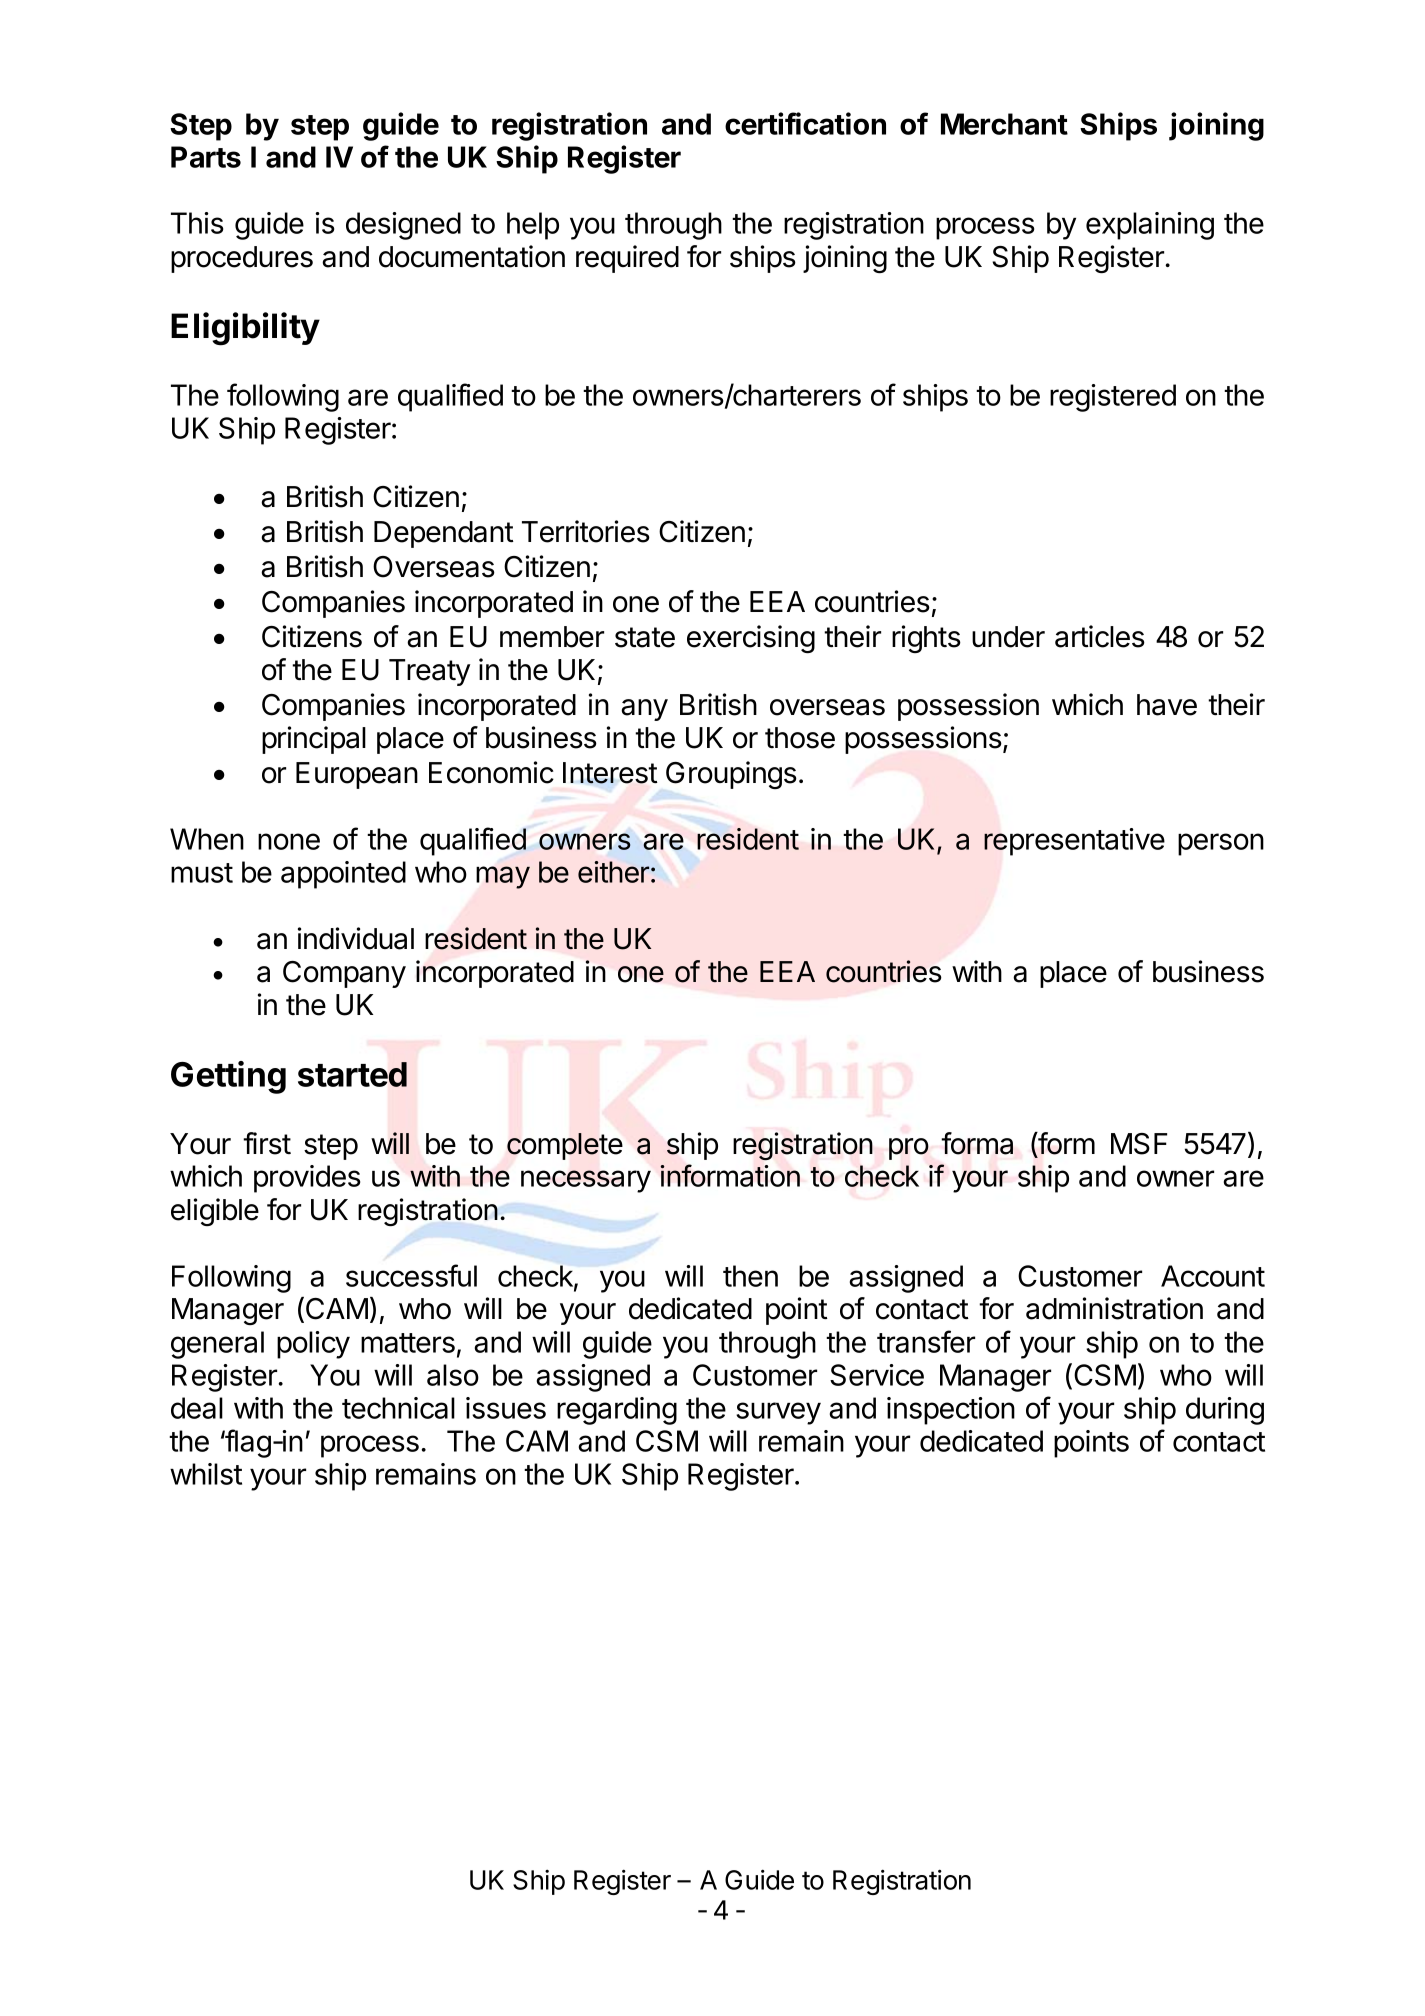  Describe the element at coordinates (398, 1408) in the page. I see `technical` at that location.
